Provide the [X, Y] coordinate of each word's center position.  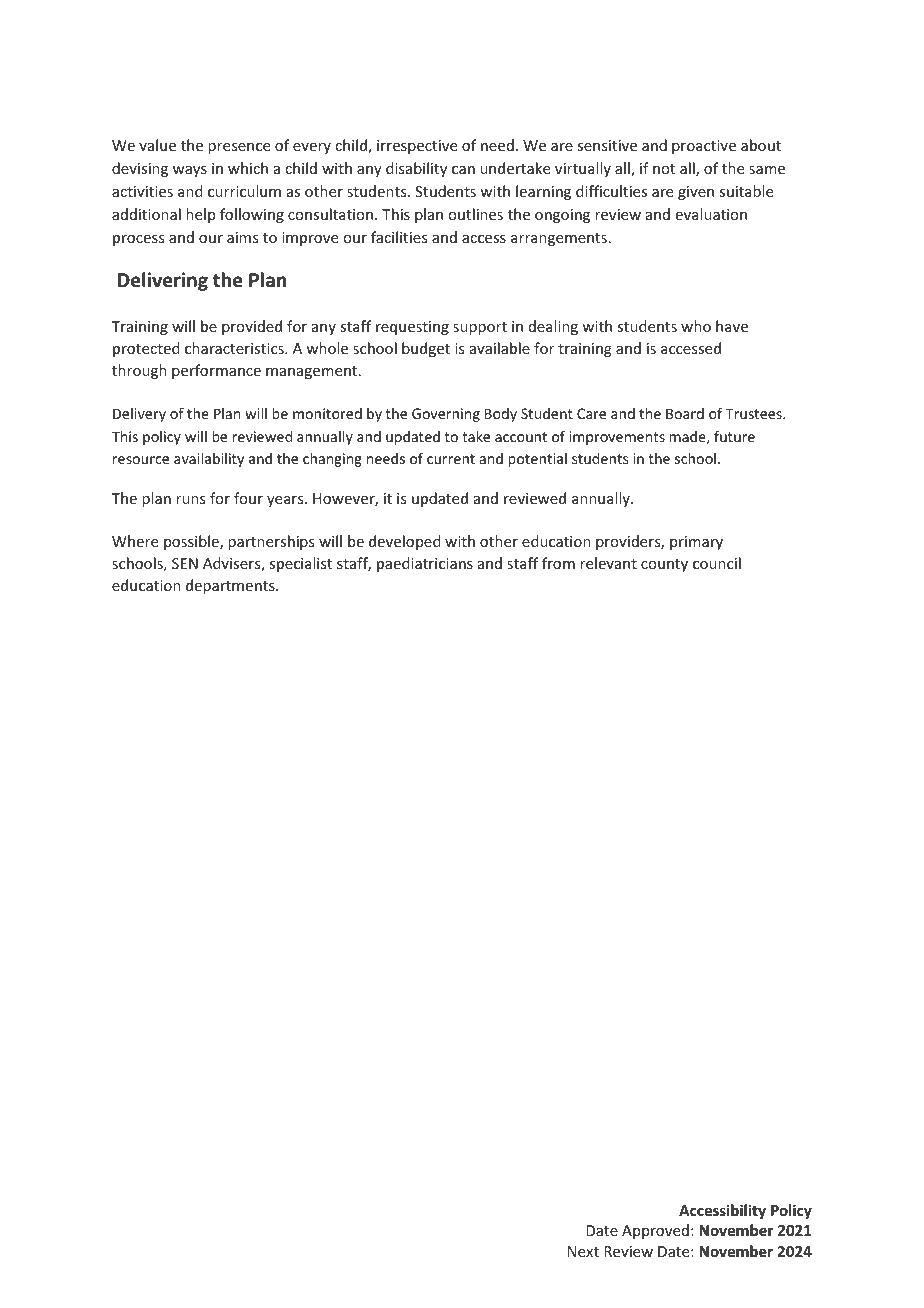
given [696, 193]
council [717, 563]
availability [209, 460]
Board [685, 413]
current [451, 459]
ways [190, 171]
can [463, 170]
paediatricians [425, 564]
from [558, 563]
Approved [655, 1231]
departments [231, 586]
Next [583, 1251]
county [664, 565]
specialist [300, 564]
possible [192, 542]
